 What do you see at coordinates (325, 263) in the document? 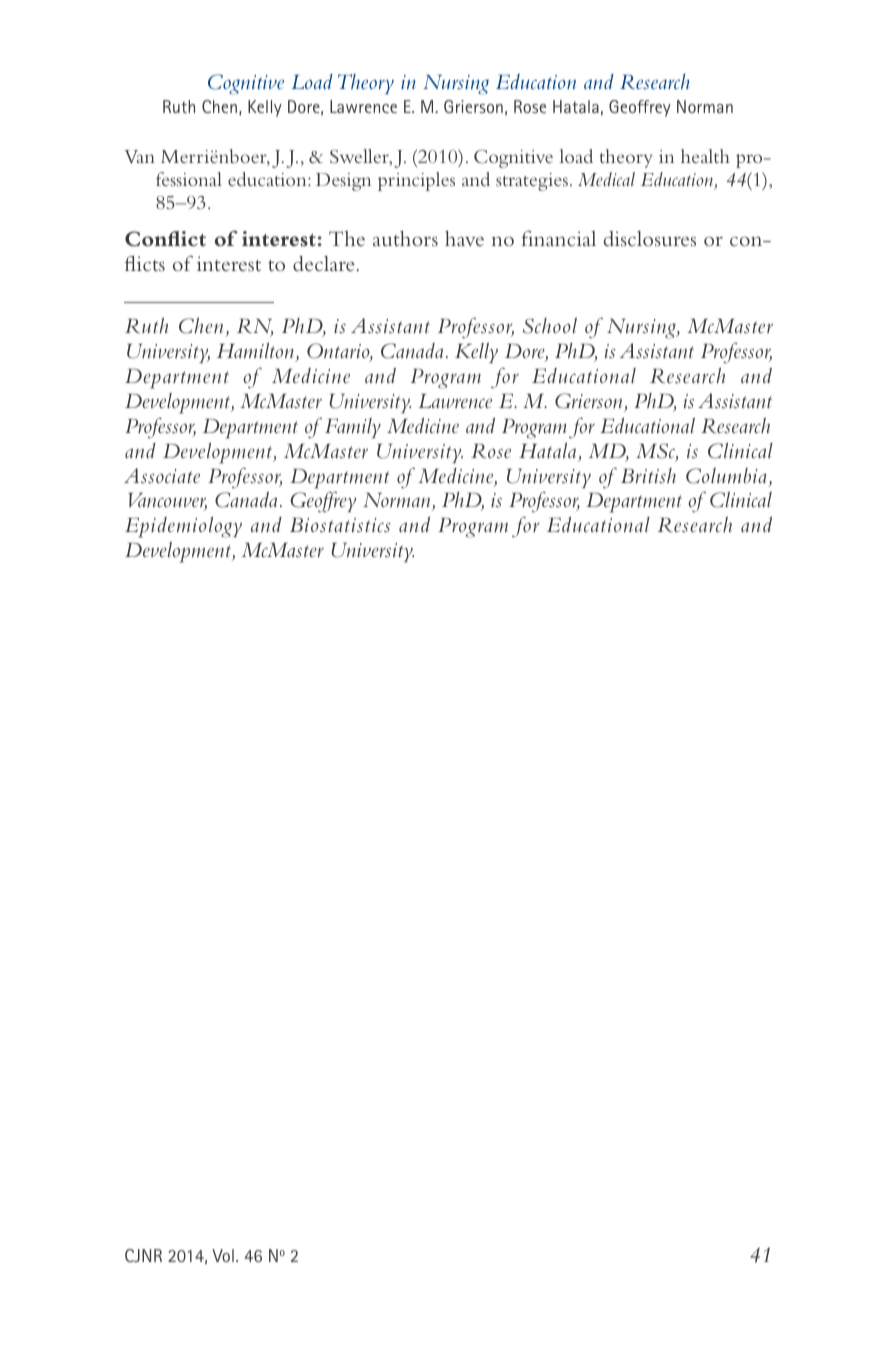
I see `declare` at bounding box center [325, 263].
